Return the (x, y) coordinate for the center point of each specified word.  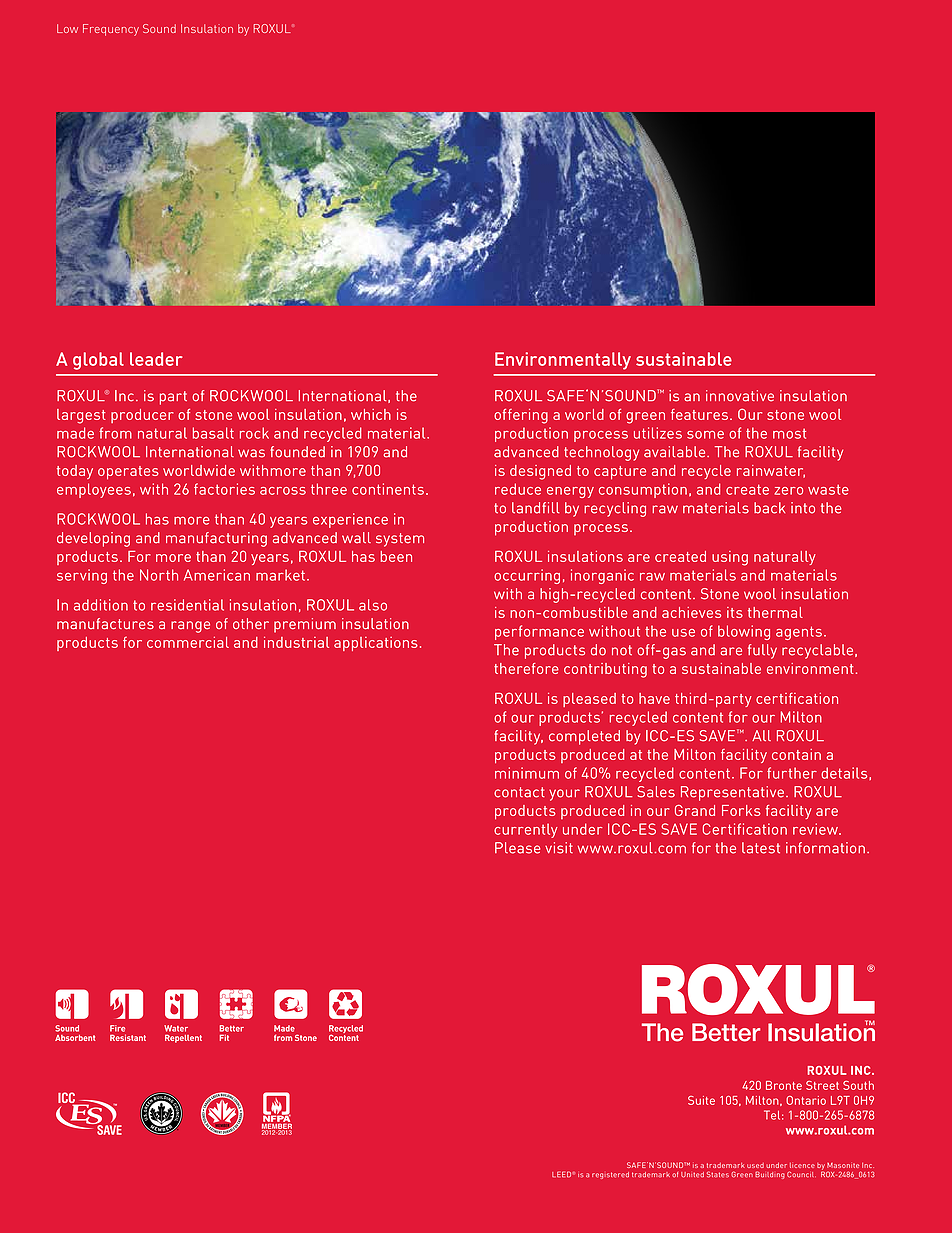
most (789, 433)
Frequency (111, 30)
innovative (740, 396)
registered (610, 1175)
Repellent (183, 1038)
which (371, 414)
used (755, 1165)
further (792, 773)
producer (142, 416)
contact (519, 792)
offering (521, 416)
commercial (188, 642)
